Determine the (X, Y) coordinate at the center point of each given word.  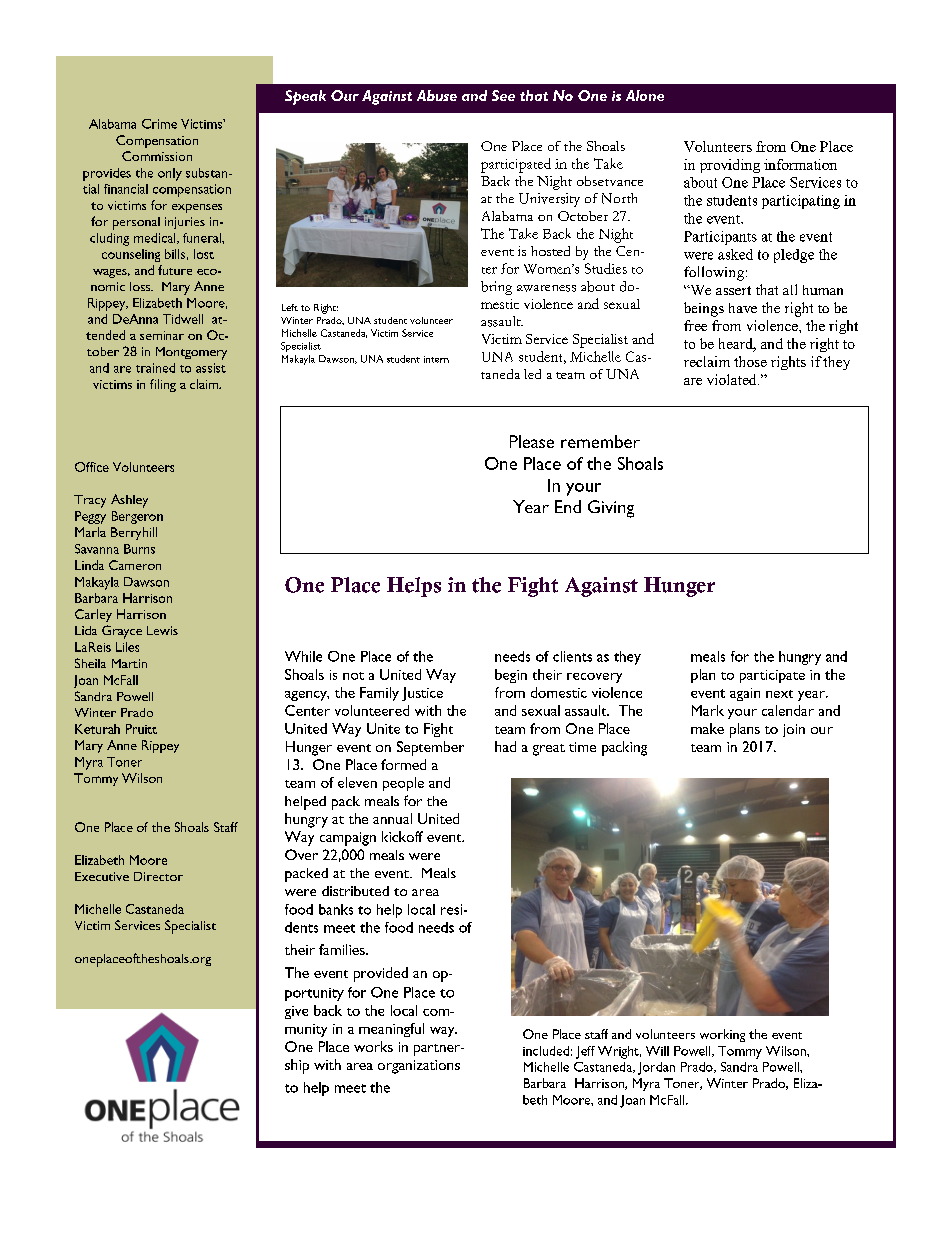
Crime (159, 124)
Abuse (437, 95)
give (296, 1012)
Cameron (135, 565)
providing (730, 166)
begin (511, 676)
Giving (611, 509)
